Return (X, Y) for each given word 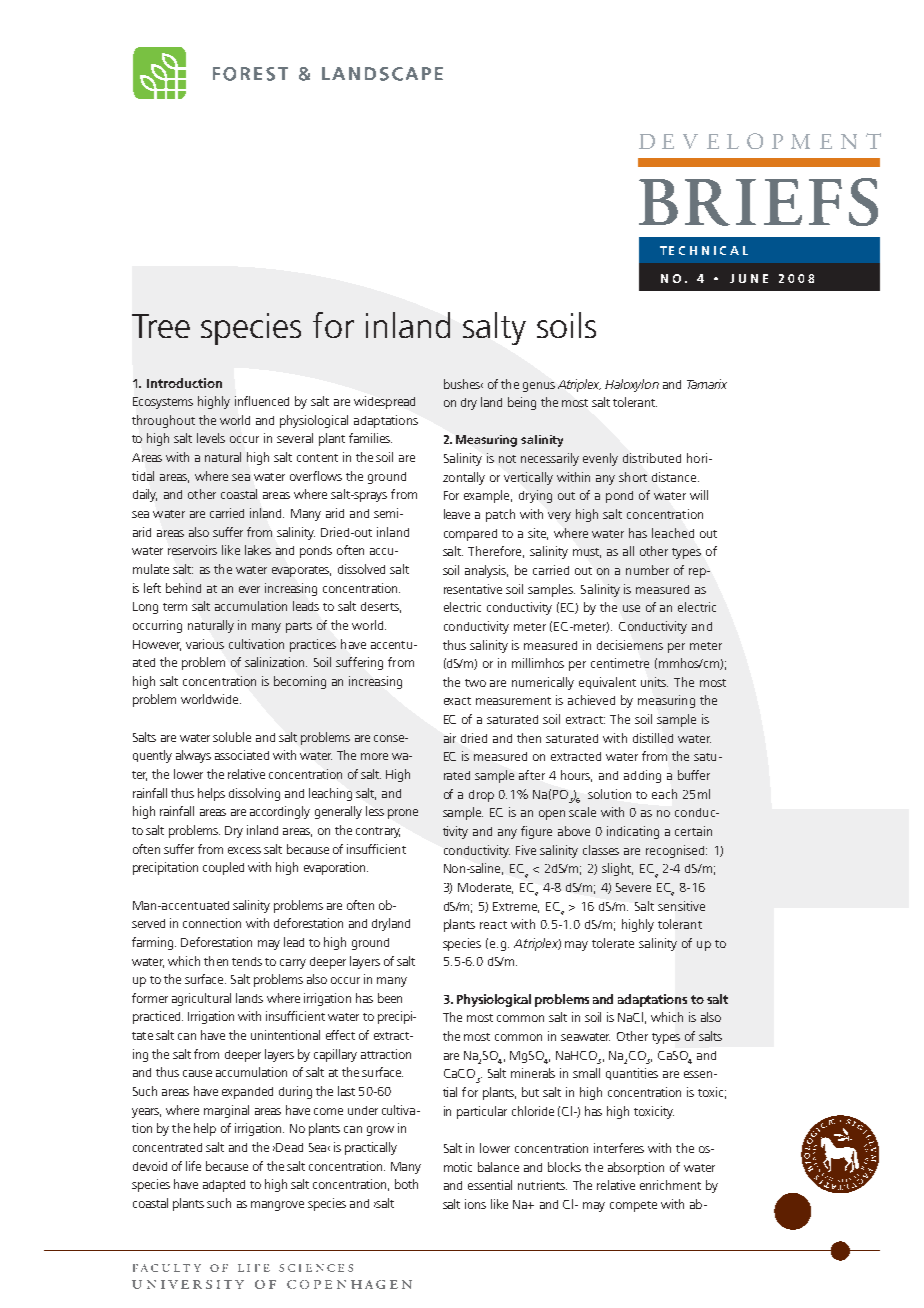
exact (457, 701)
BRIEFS (758, 202)
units (654, 682)
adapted (224, 1186)
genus (539, 387)
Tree (161, 326)
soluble (232, 737)
